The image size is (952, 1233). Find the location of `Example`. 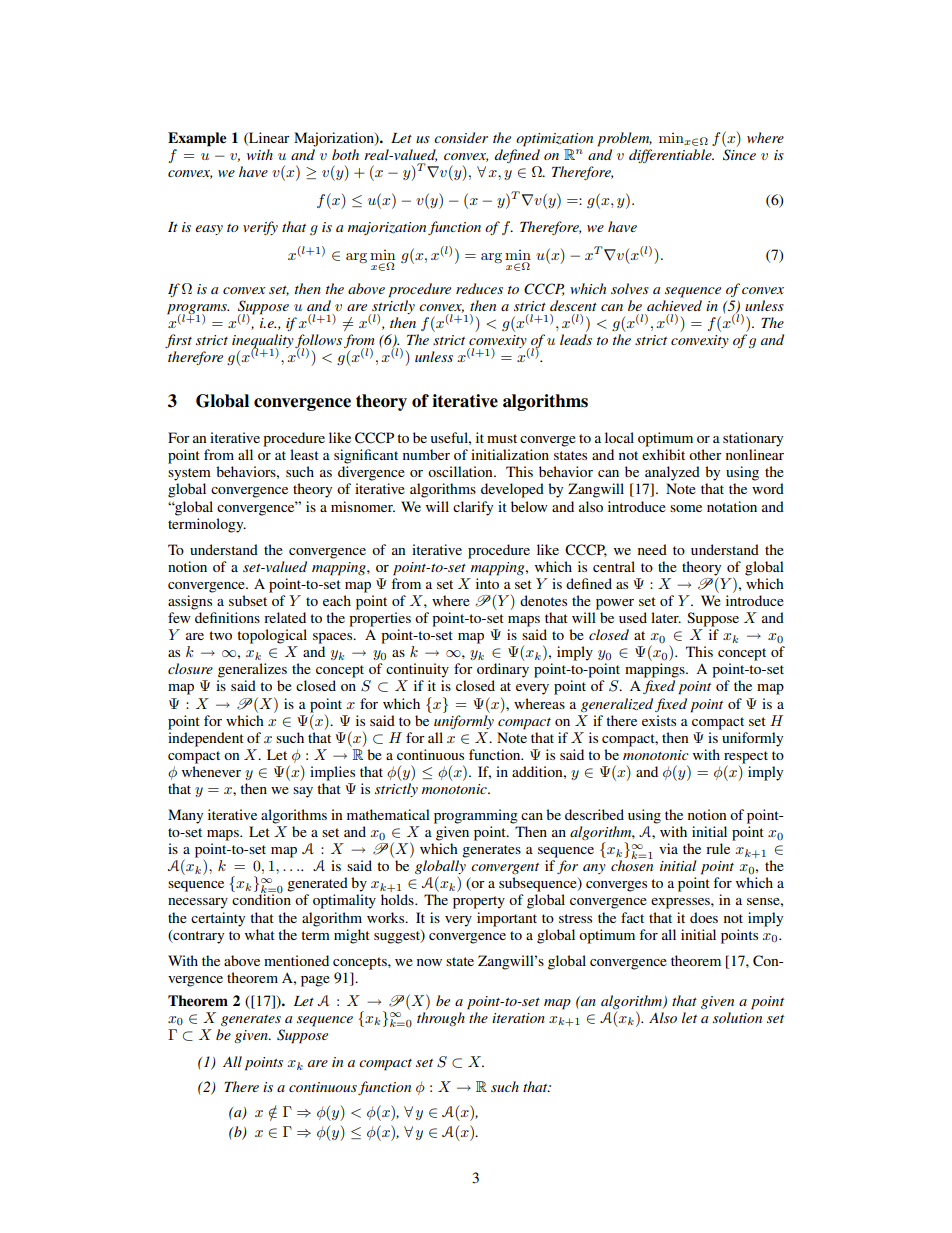

Example is located at coordinates (197, 139).
